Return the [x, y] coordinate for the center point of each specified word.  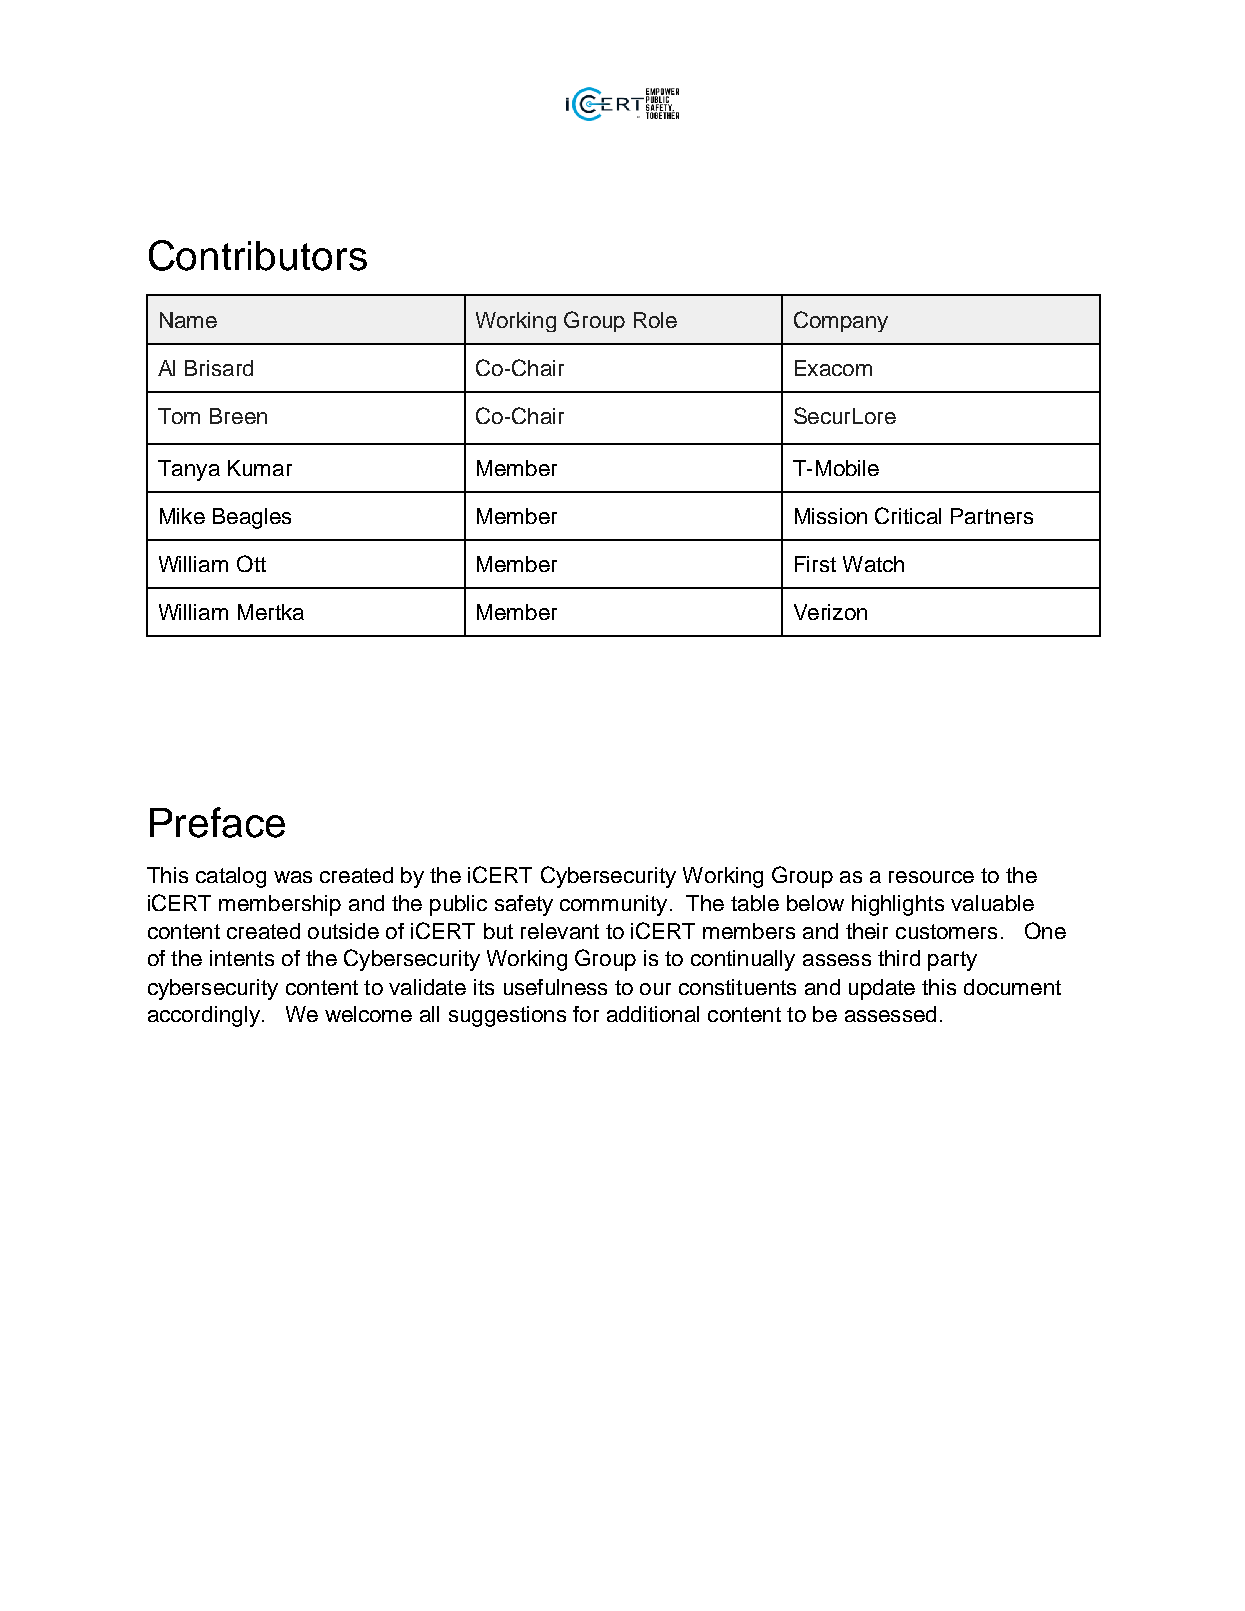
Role [655, 320]
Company [841, 321]
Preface [217, 822]
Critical [908, 515]
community [613, 905]
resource [931, 877]
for [586, 1014]
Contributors [258, 255]
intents [242, 958]
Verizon [830, 612]
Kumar [260, 468]
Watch [873, 564]
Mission [831, 516]
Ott [251, 563]
